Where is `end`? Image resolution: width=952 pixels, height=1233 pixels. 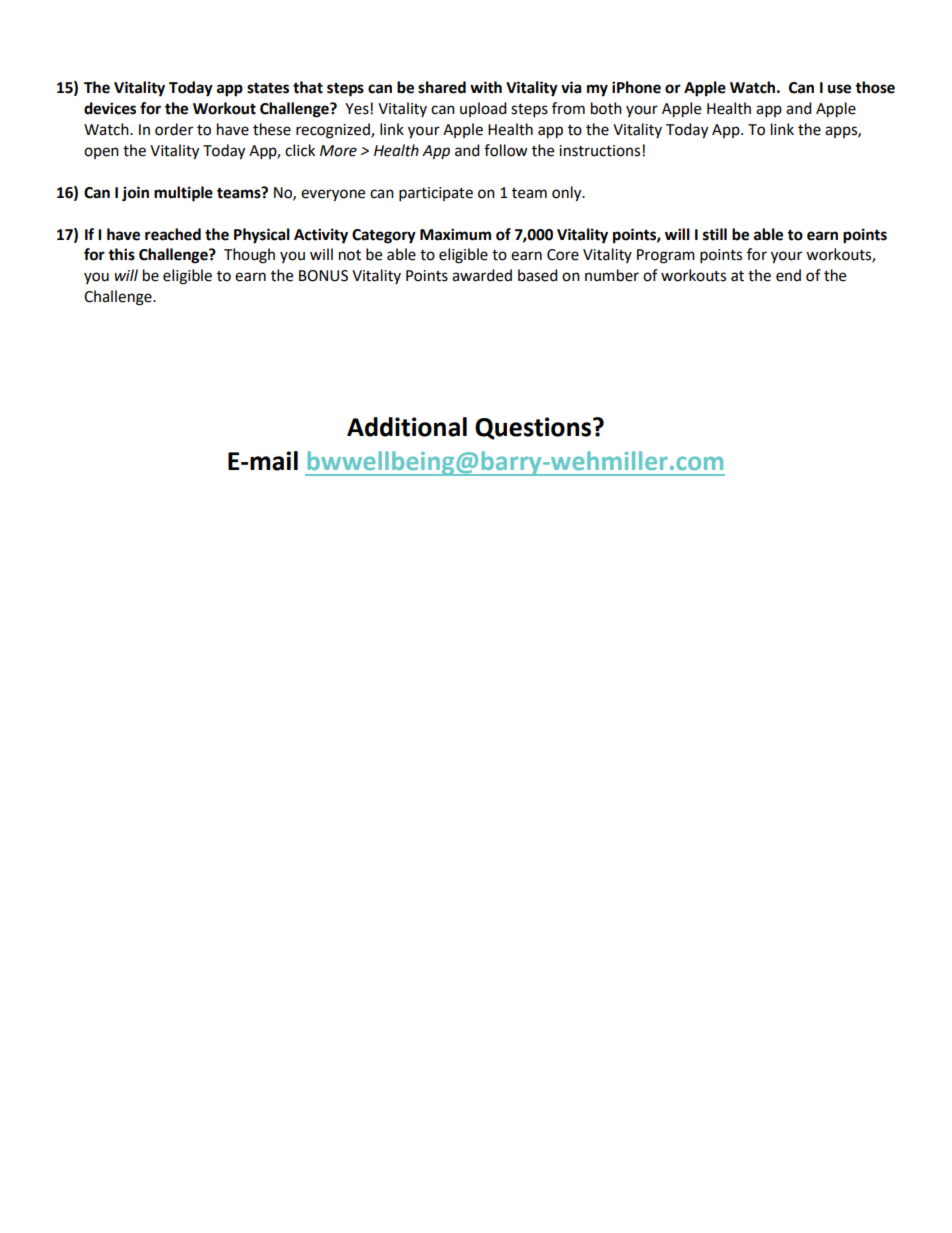 end is located at coordinates (788, 275).
